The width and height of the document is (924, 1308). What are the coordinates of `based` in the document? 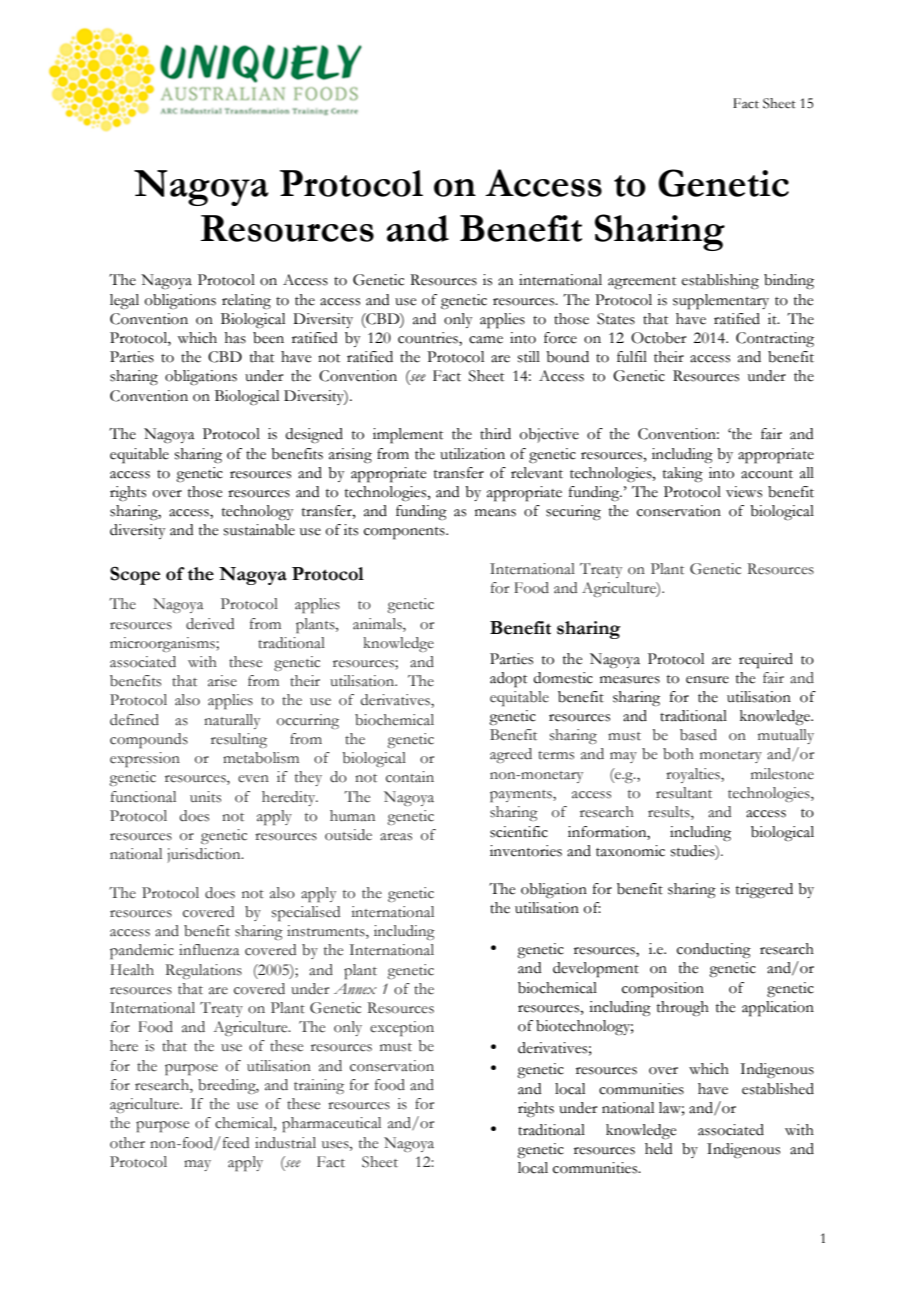 It's located at (698, 735).
